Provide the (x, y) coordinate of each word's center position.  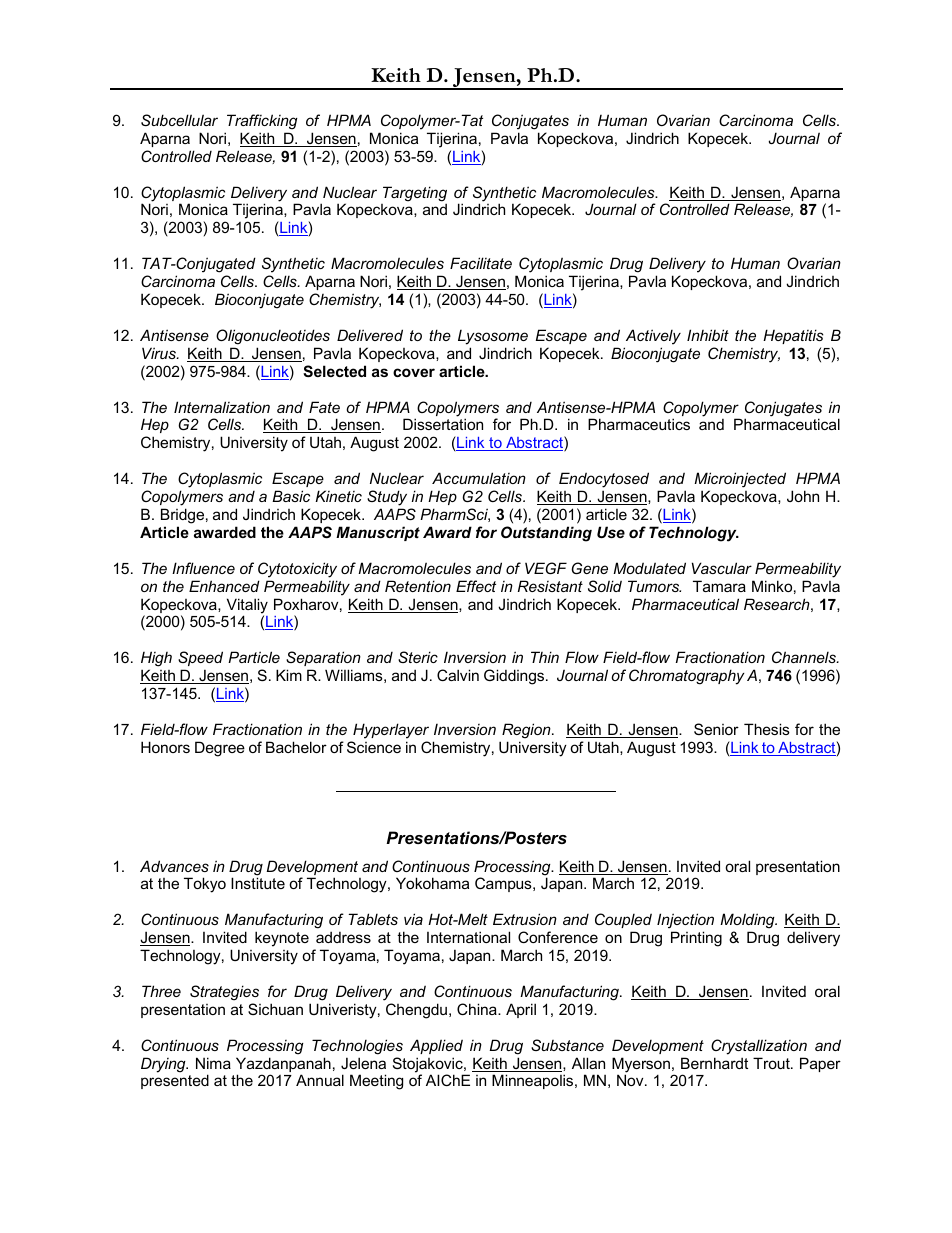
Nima (213, 1063)
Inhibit (708, 335)
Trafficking (262, 122)
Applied (436, 1046)
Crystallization (759, 1047)
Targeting (415, 195)
